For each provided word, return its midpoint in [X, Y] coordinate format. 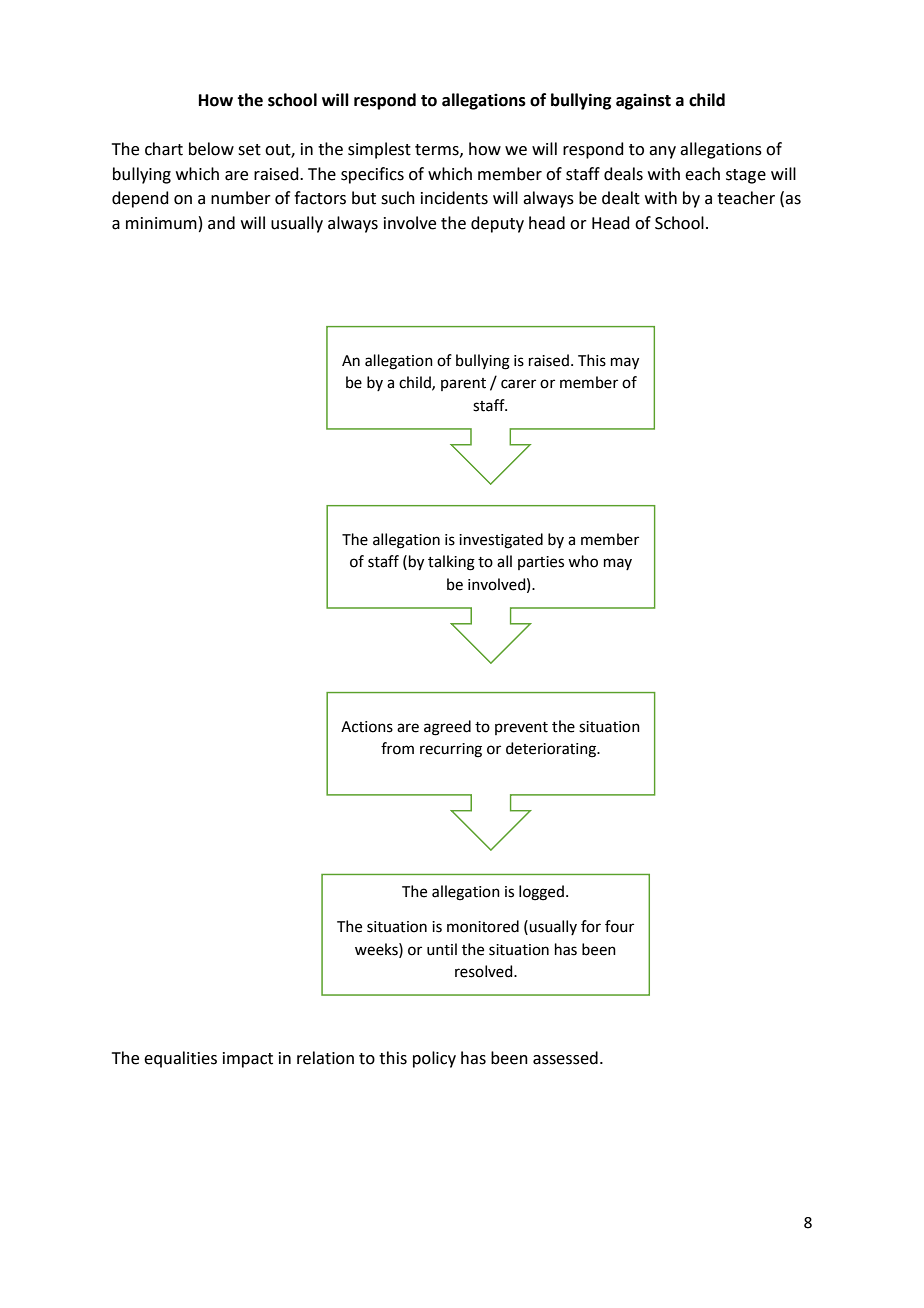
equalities [180, 1059]
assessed [565, 1058]
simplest [379, 150]
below [211, 149]
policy [434, 1059]
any [662, 152]
